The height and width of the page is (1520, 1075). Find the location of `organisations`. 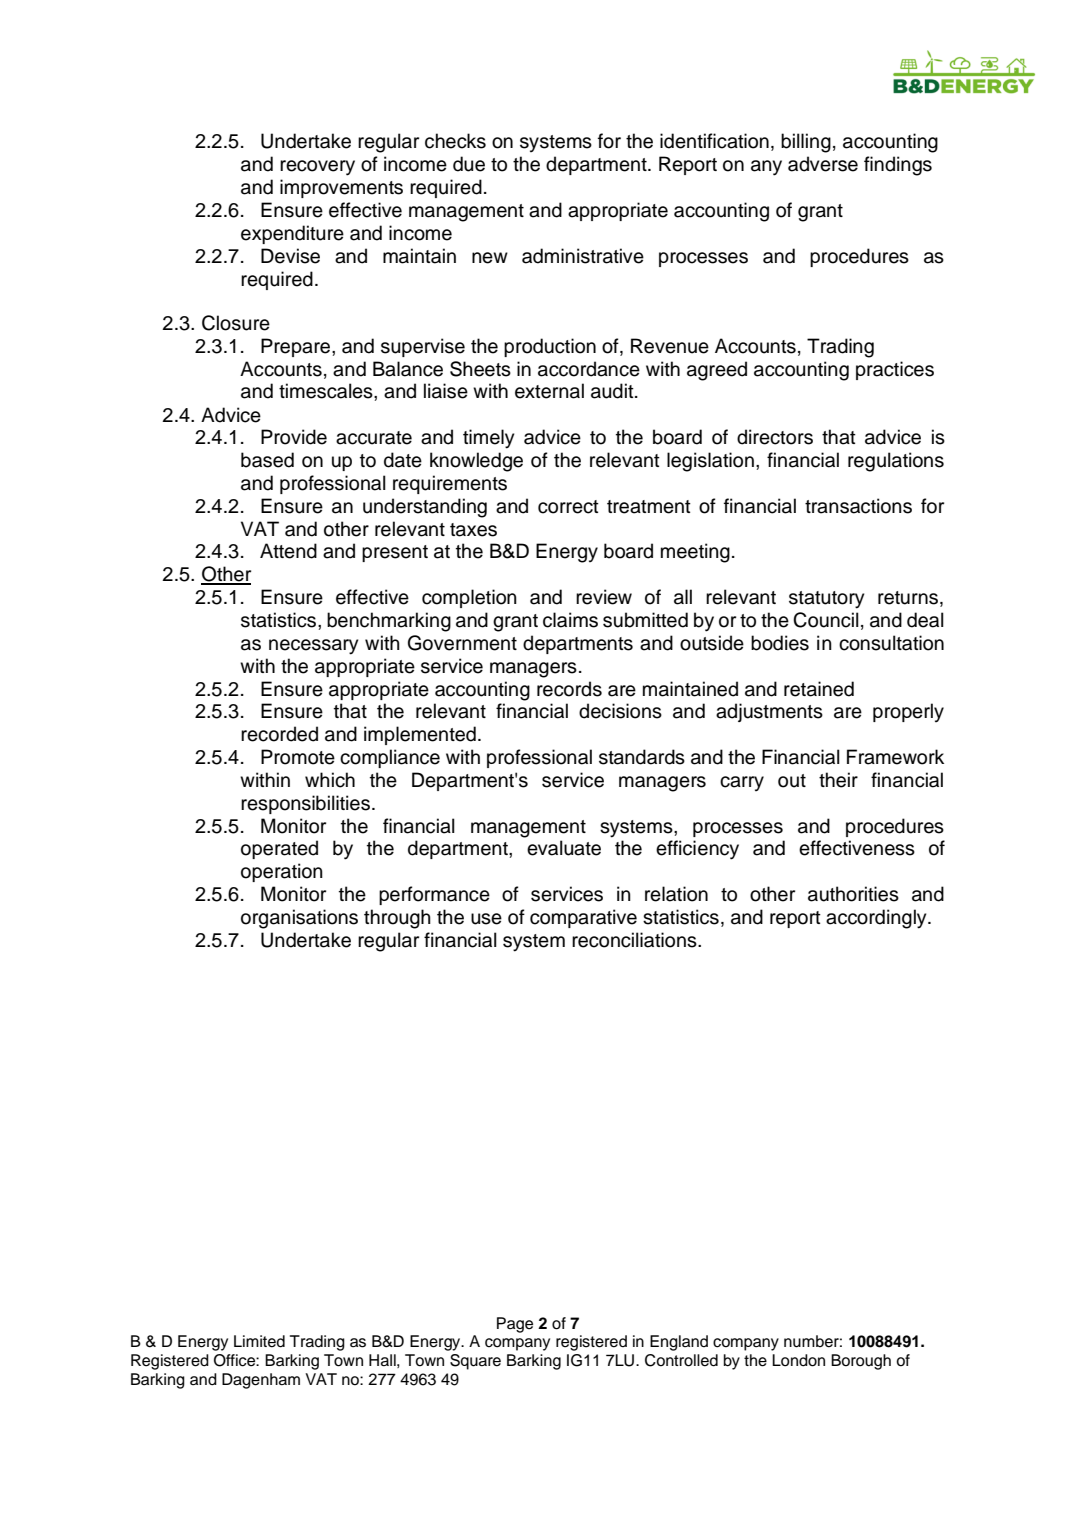

organisations is located at coordinates (299, 919).
